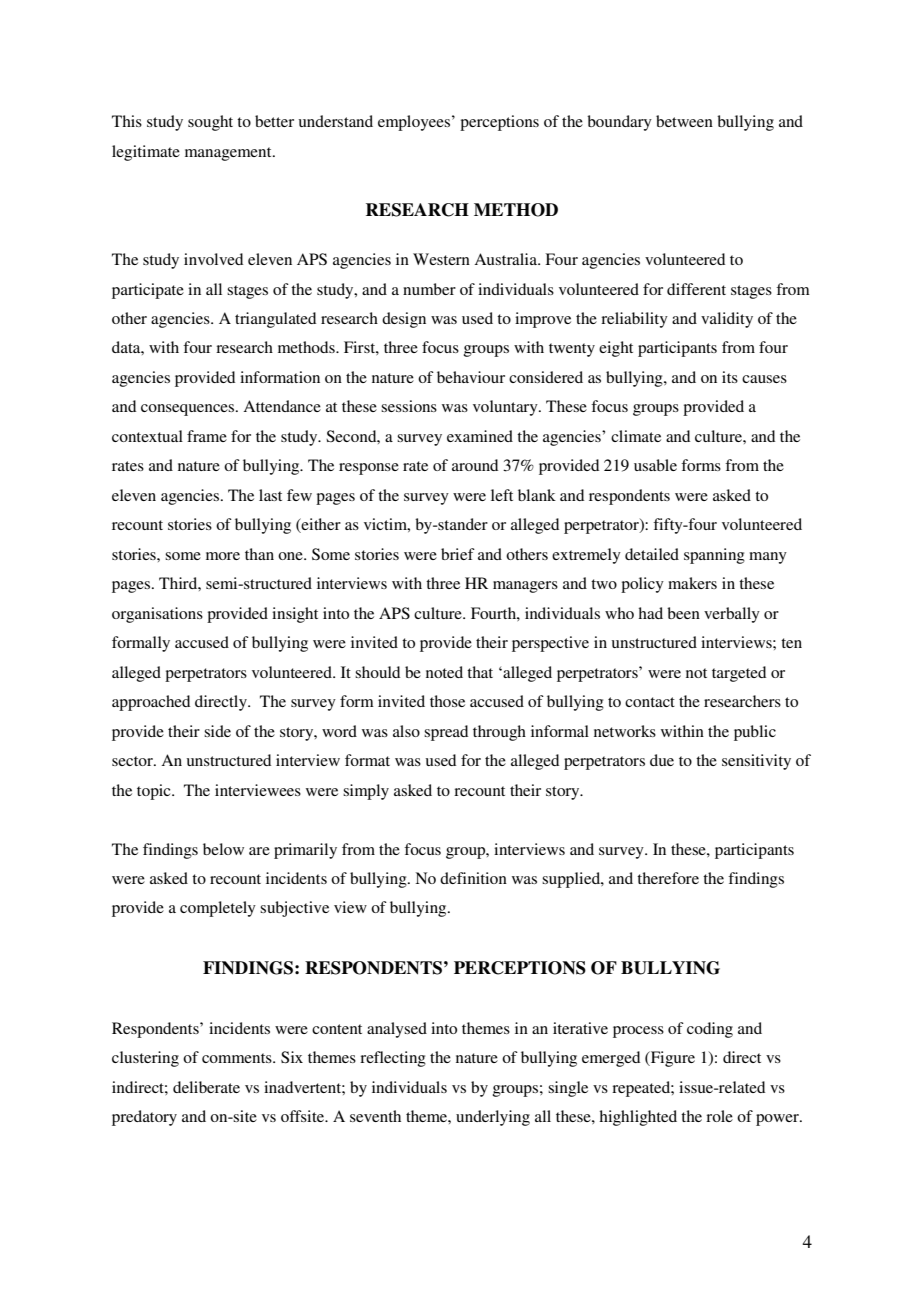 The height and width of the document is (1308, 924). What do you see at coordinates (493, 1118) in the document?
I see `underlying` at bounding box center [493, 1118].
